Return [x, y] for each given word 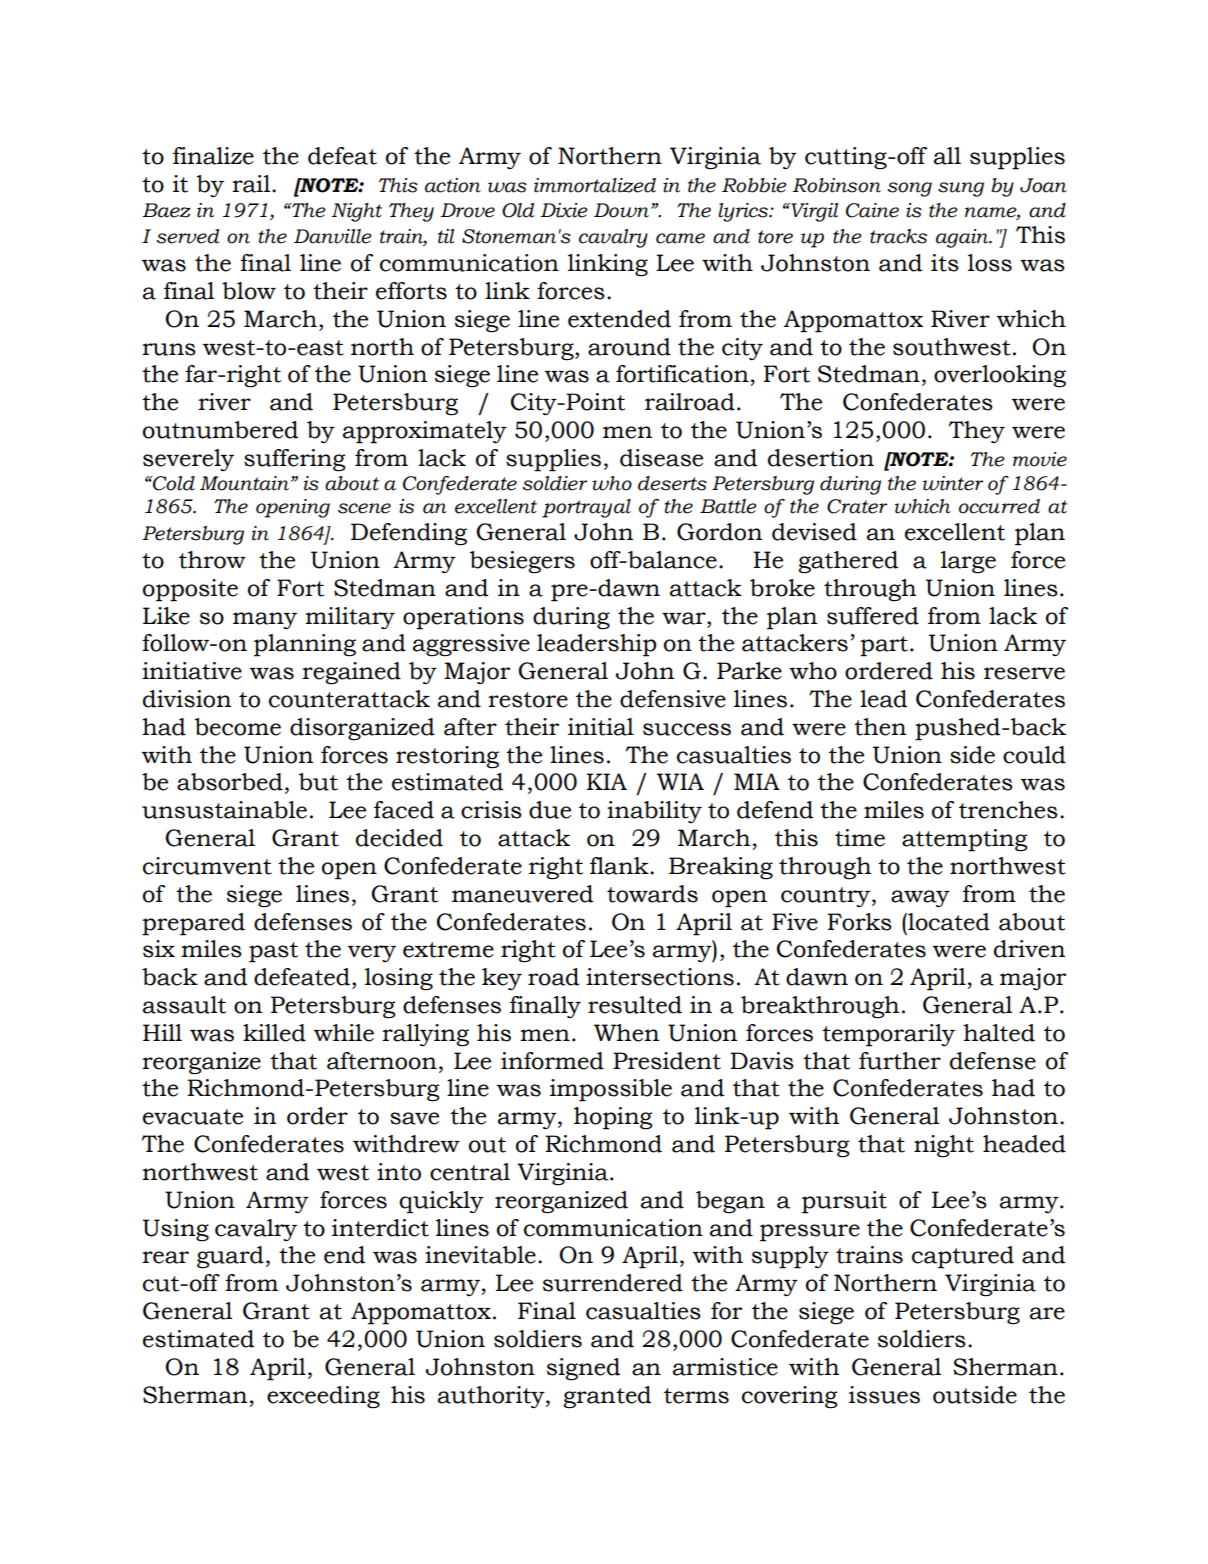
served [187, 236]
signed [583, 1369]
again [963, 238]
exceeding [323, 1397]
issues [884, 1395]
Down [621, 210]
